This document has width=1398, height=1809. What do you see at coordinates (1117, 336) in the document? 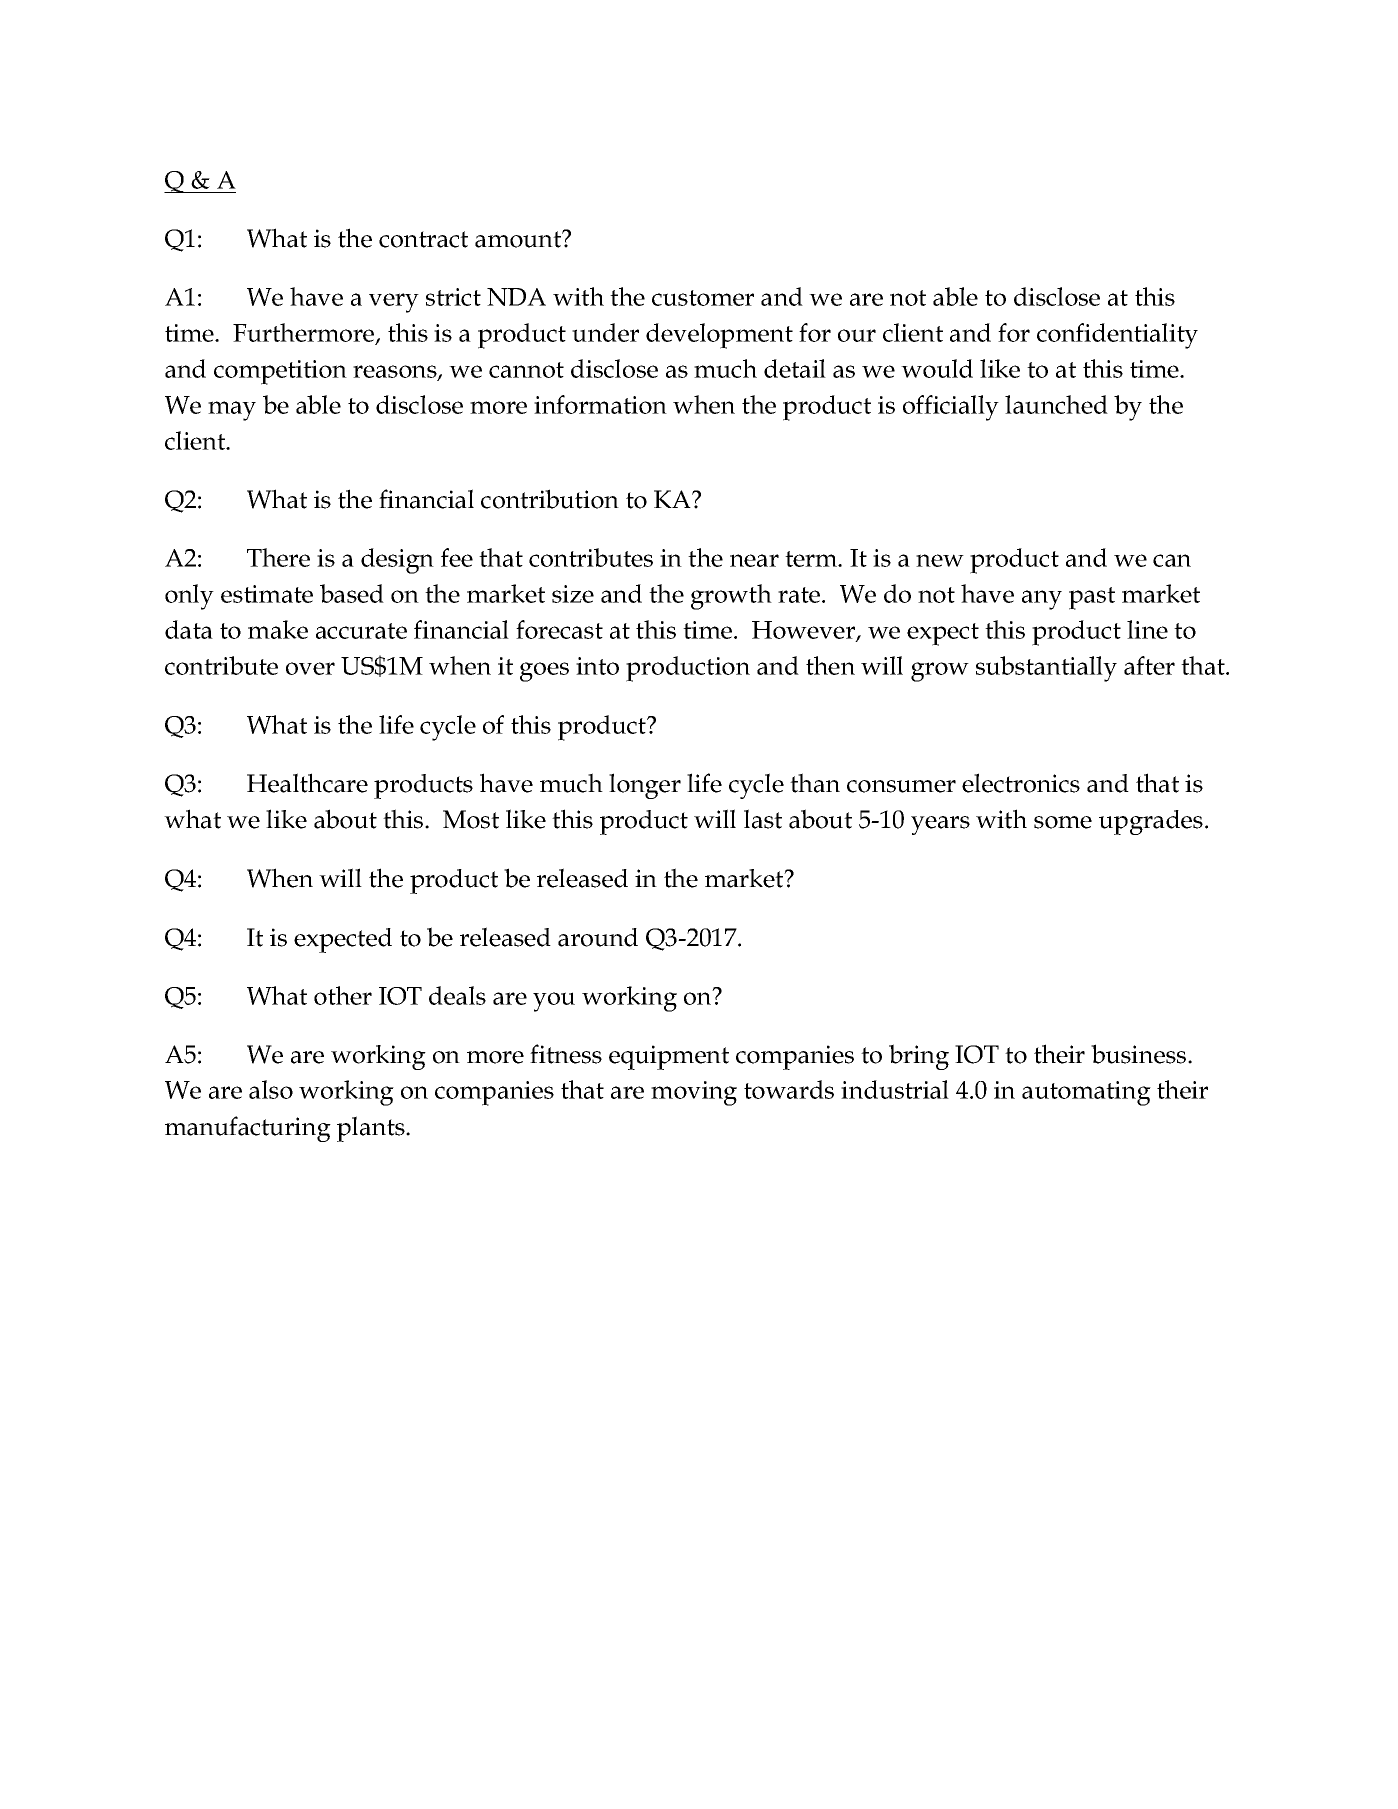
I see `confidentiality` at bounding box center [1117, 336].
